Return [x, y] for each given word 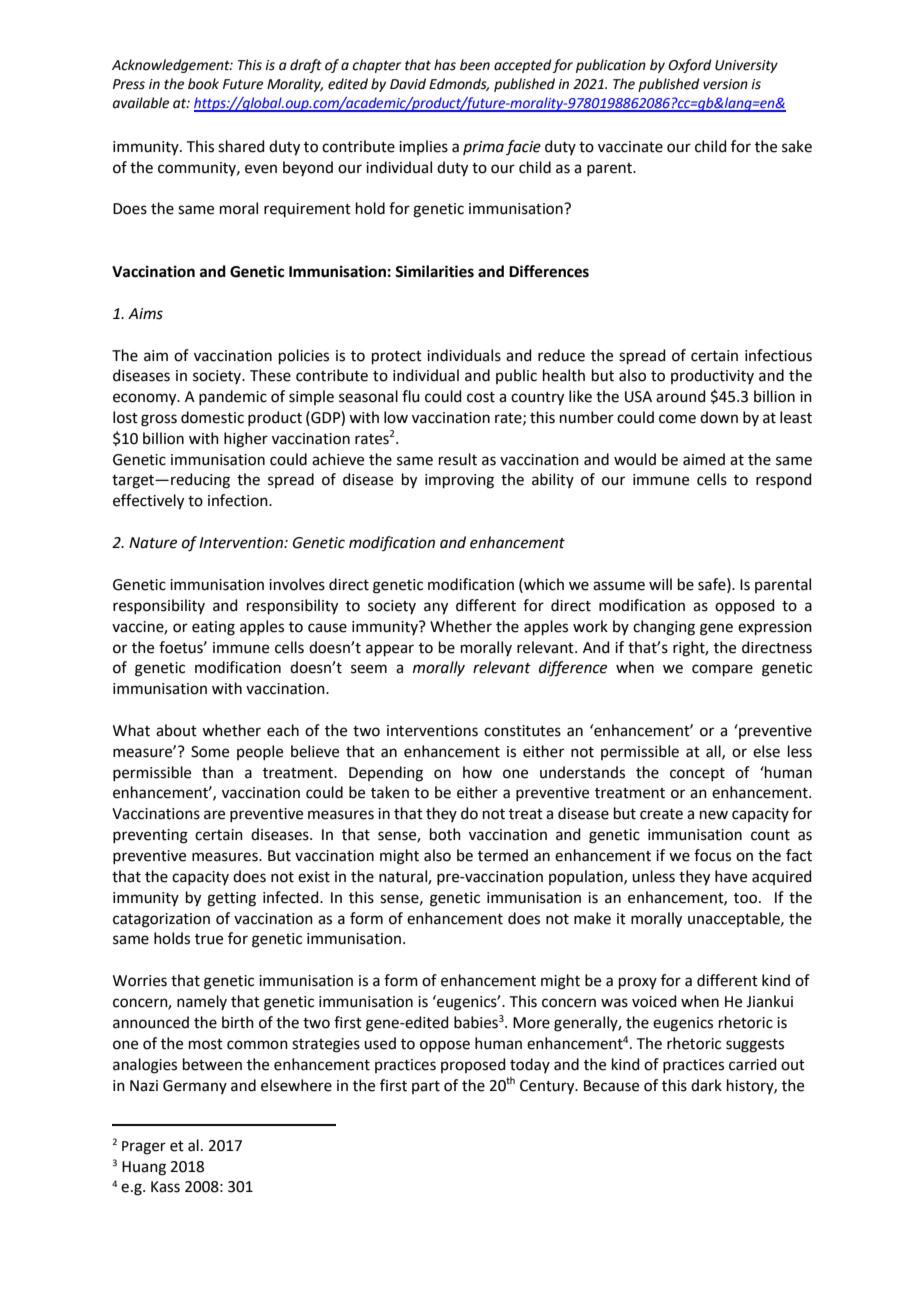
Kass [165, 1187]
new [714, 815]
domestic [212, 417]
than [217, 772]
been [475, 65]
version [725, 84]
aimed [704, 459]
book [203, 84]
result [458, 459]
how [477, 772]
